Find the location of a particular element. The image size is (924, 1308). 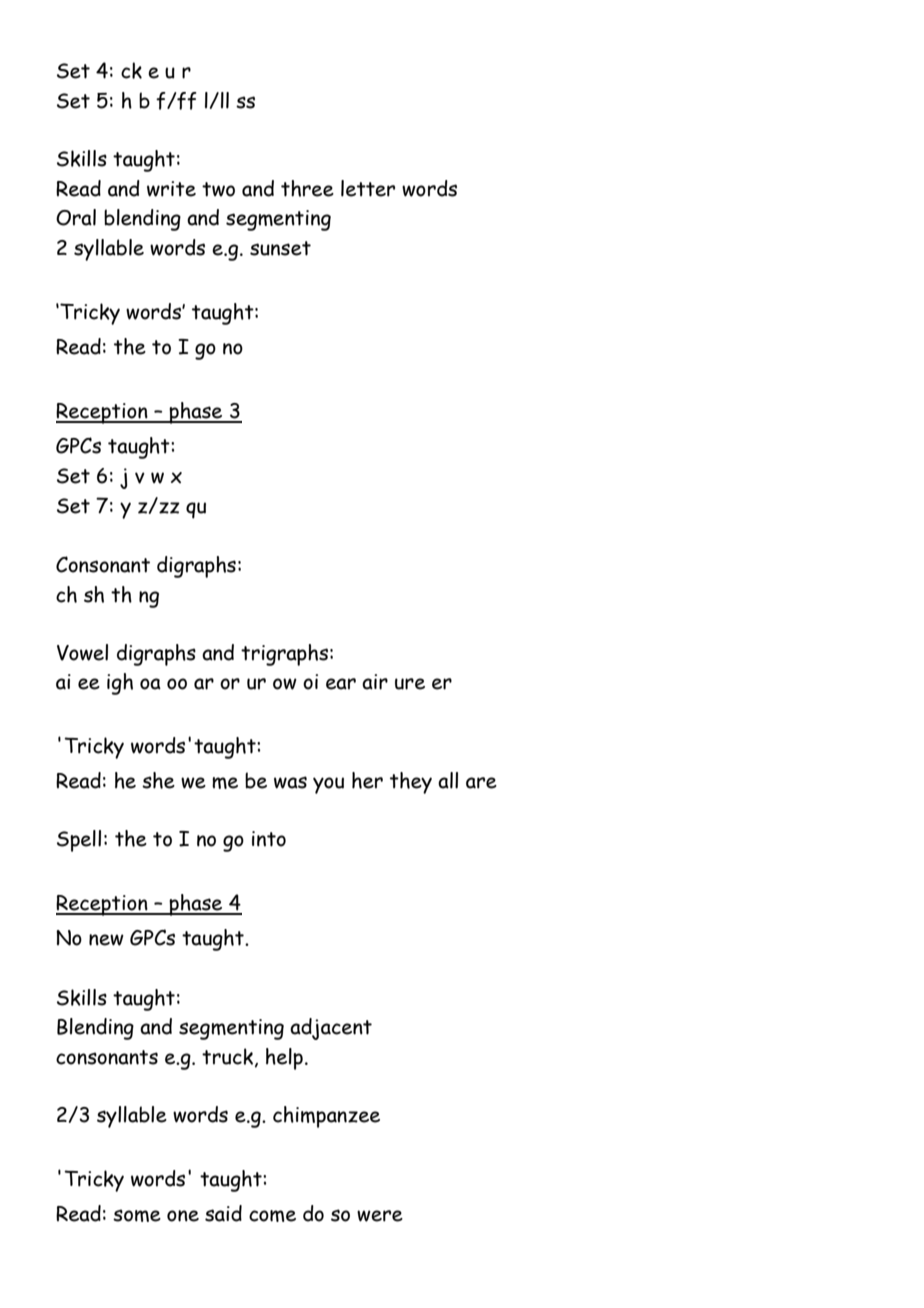

into is located at coordinates (269, 839).
